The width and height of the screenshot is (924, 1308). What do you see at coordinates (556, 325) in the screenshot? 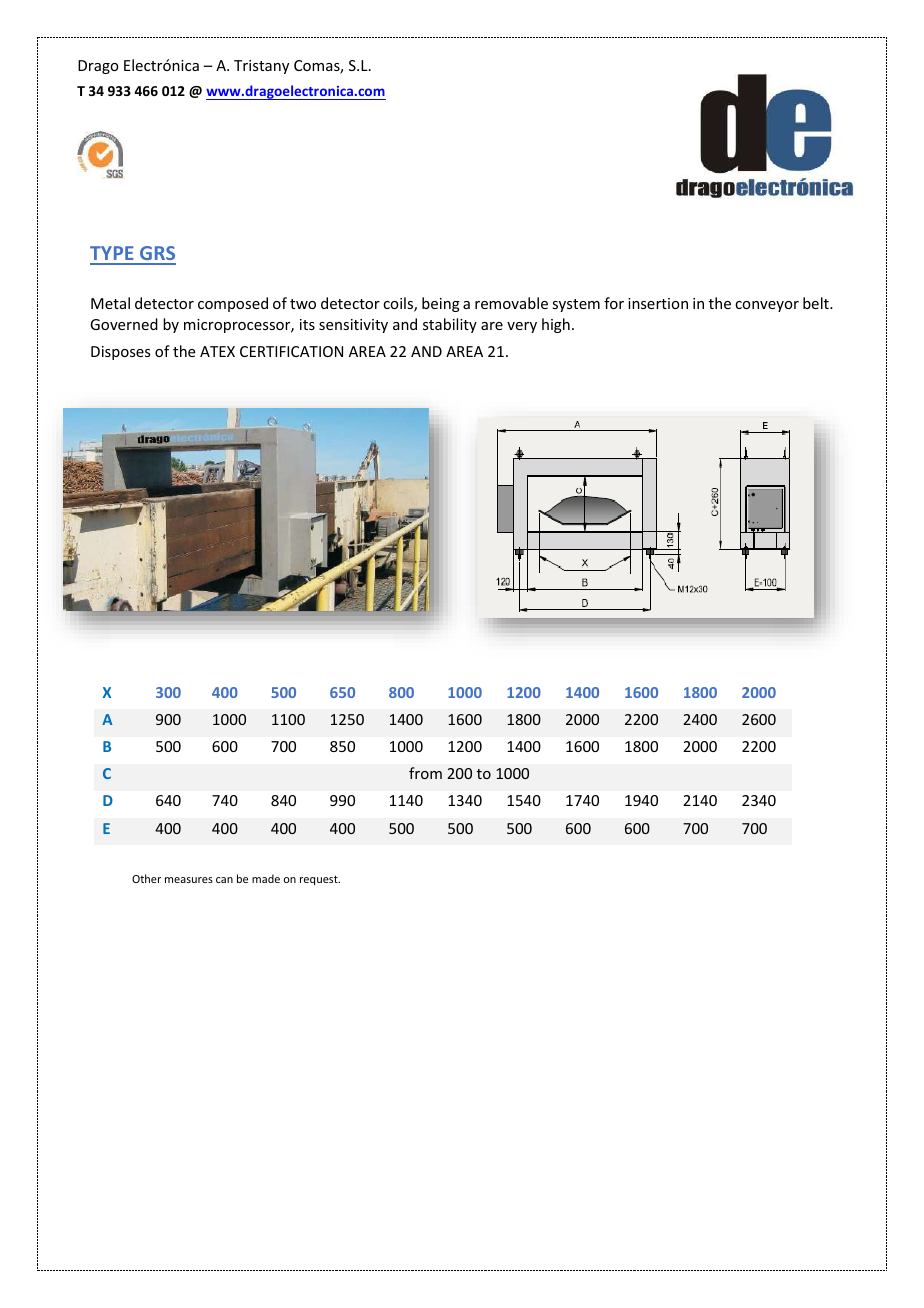
I see `high` at bounding box center [556, 325].
